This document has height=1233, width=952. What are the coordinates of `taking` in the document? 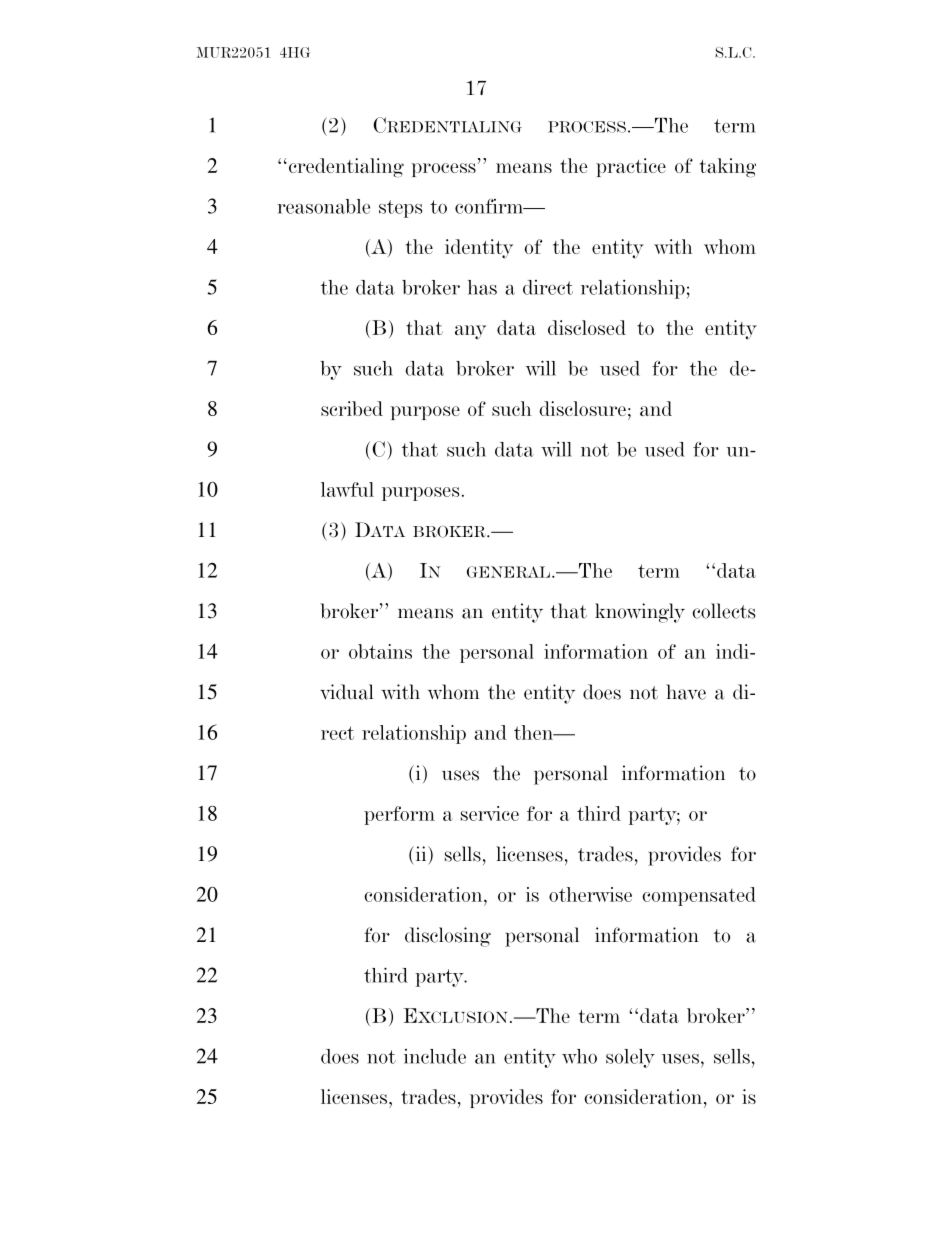 It's located at (728, 168).
